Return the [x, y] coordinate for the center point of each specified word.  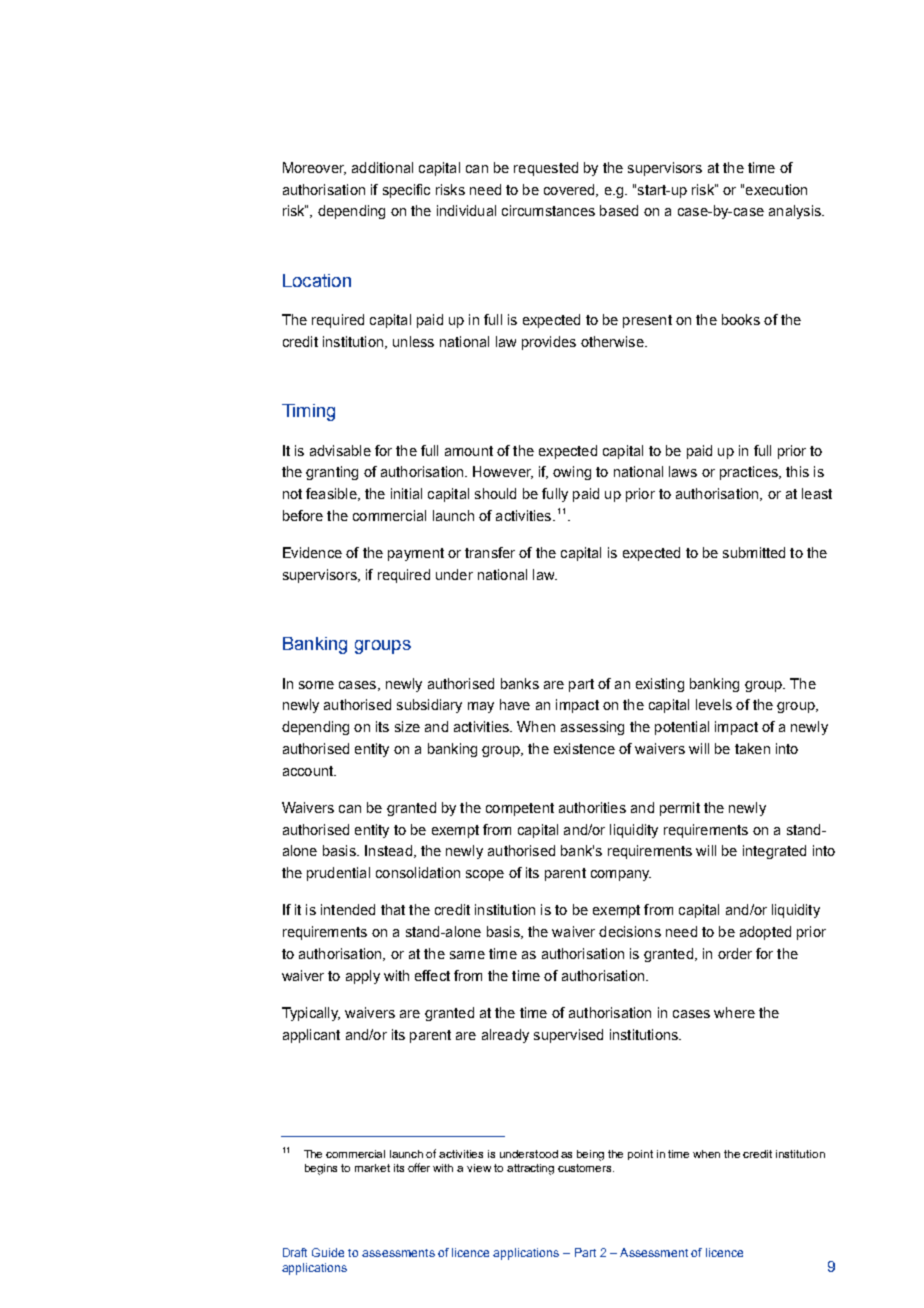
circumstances [548, 210]
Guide [328, 1252]
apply [363, 977]
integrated [774, 852]
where [734, 1012]
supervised [568, 1036]
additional [382, 167]
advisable [340, 450]
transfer [490, 552]
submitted [754, 552]
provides [549, 343]
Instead [388, 850]
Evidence [312, 552]
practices [750, 473]
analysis [796, 212]
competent [520, 809]
